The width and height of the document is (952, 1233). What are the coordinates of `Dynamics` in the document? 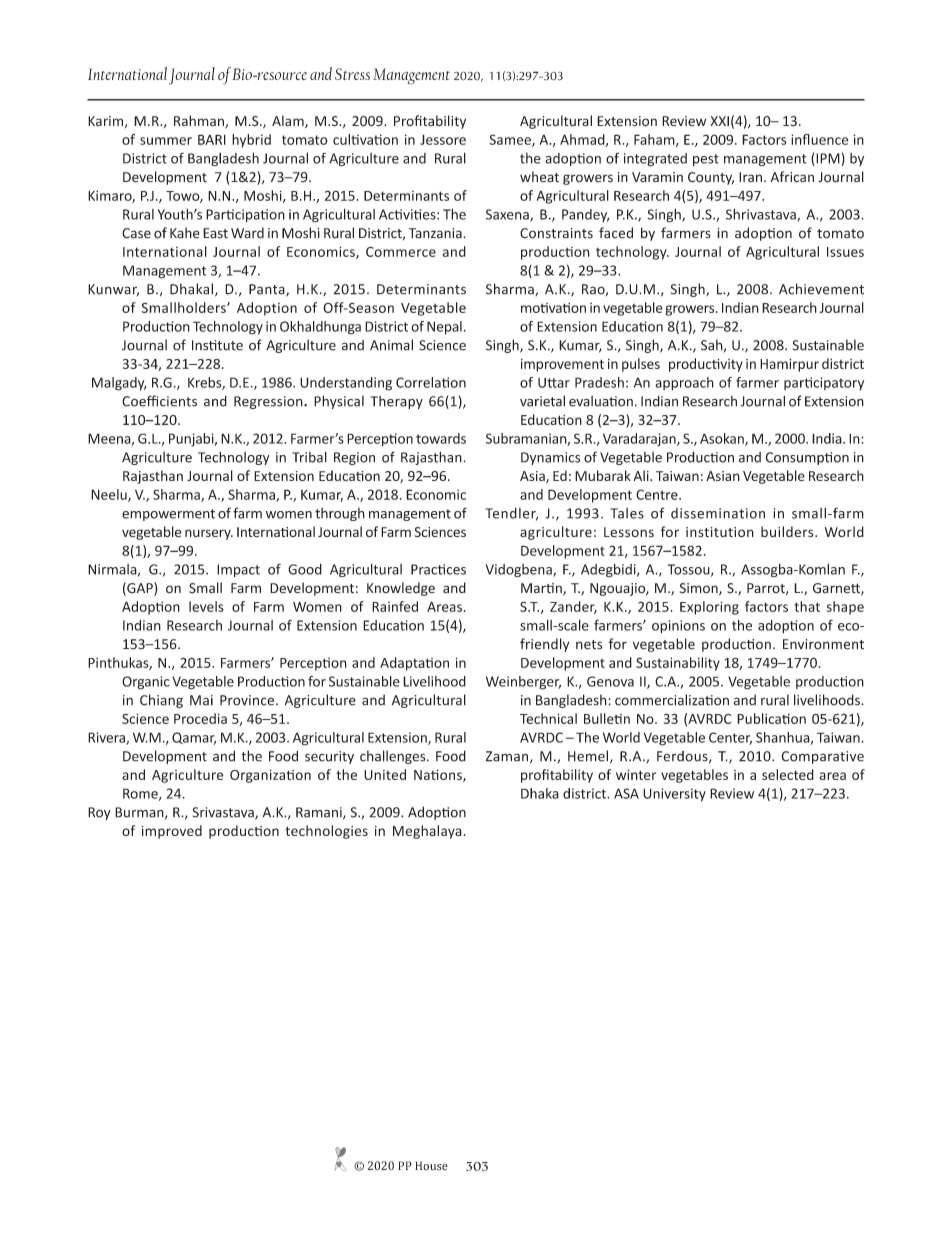 It's located at (550, 458).
